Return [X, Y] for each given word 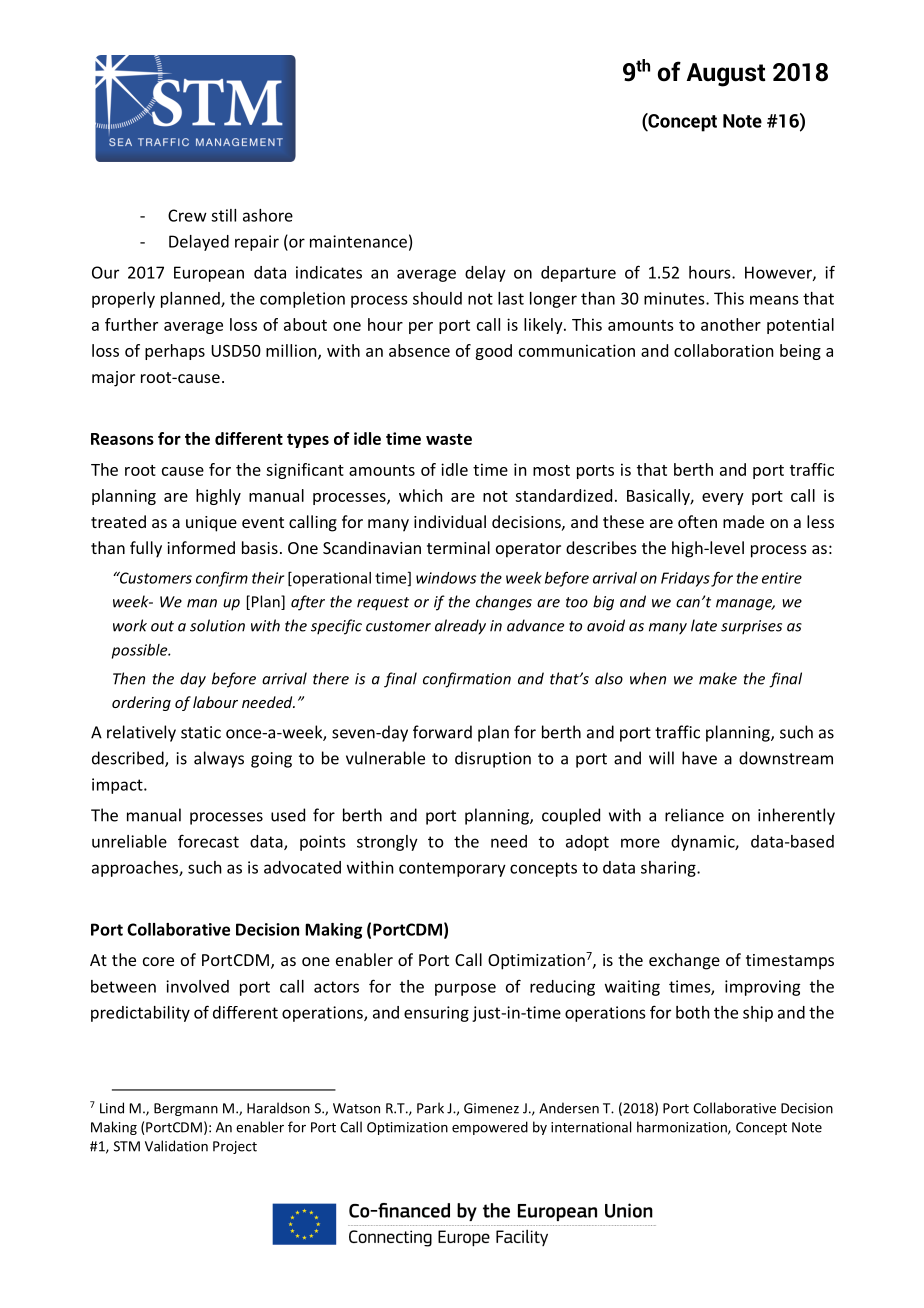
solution [217, 625]
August [726, 75]
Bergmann [186, 1109]
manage [745, 605]
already [460, 627]
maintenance [358, 241]
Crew [187, 215]
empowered [490, 1128]
